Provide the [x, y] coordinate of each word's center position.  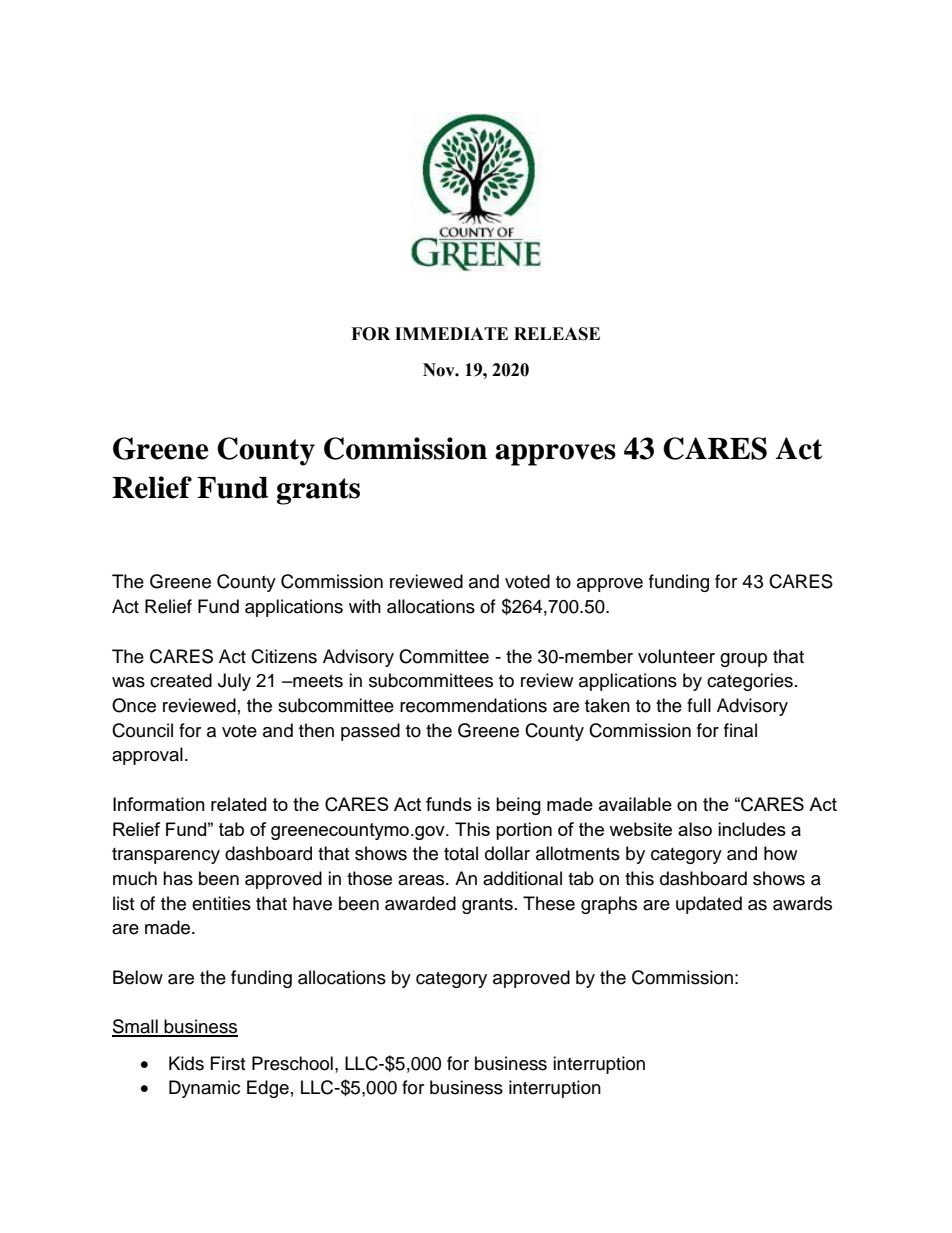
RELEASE [557, 334]
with [365, 606]
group [743, 660]
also [695, 829]
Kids [186, 1063]
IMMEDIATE [451, 333]
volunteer [676, 656]
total [461, 853]
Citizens [284, 656]
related [238, 804]
